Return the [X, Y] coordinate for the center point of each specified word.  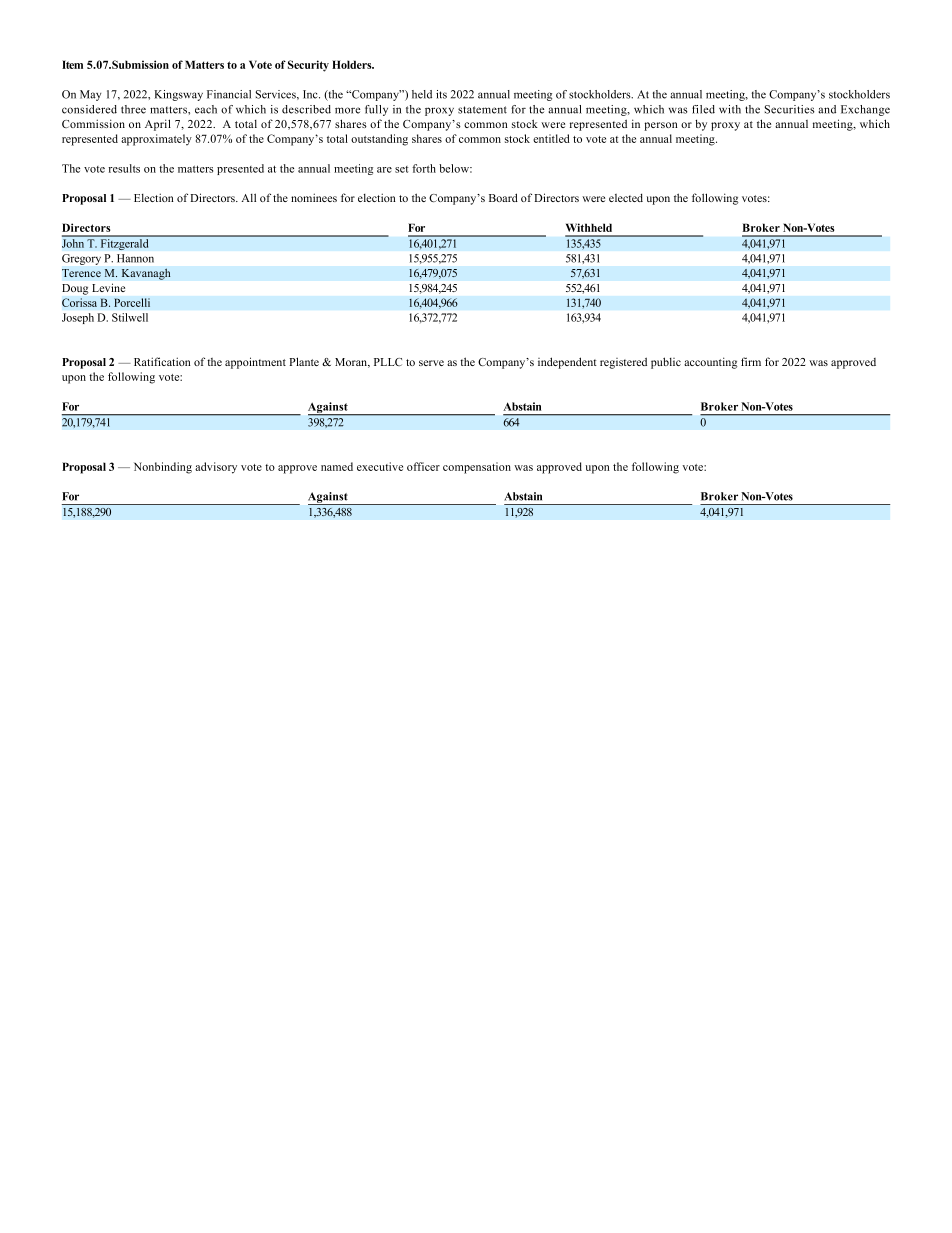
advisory [216, 468]
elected [626, 197]
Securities [789, 109]
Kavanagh [146, 274]
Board [503, 197]
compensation [477, 468]
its [441, 94]
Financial [229, 94]
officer [423, 466]
